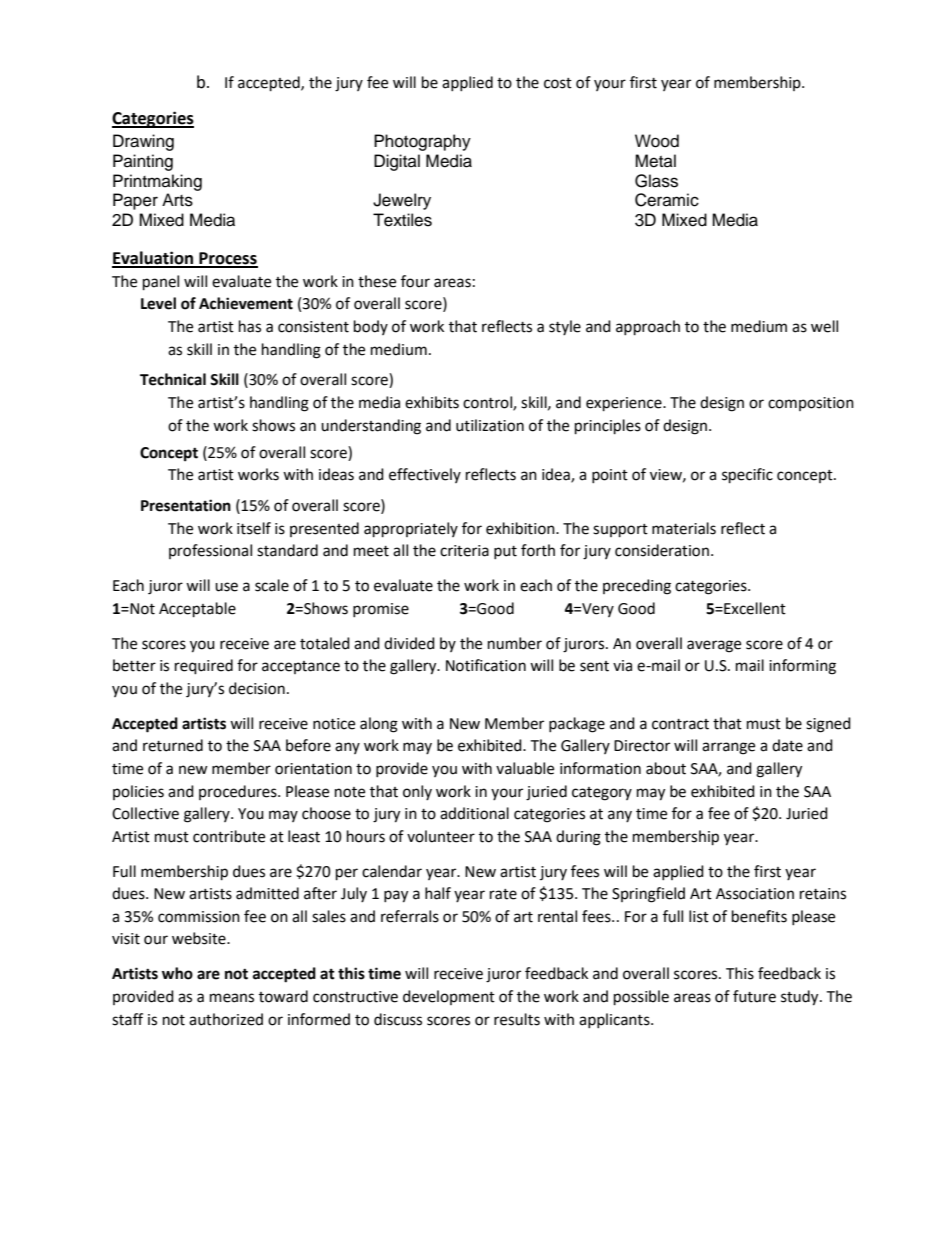 This document has height=1233, width=952. I want to click on development, so click(449, 997).
